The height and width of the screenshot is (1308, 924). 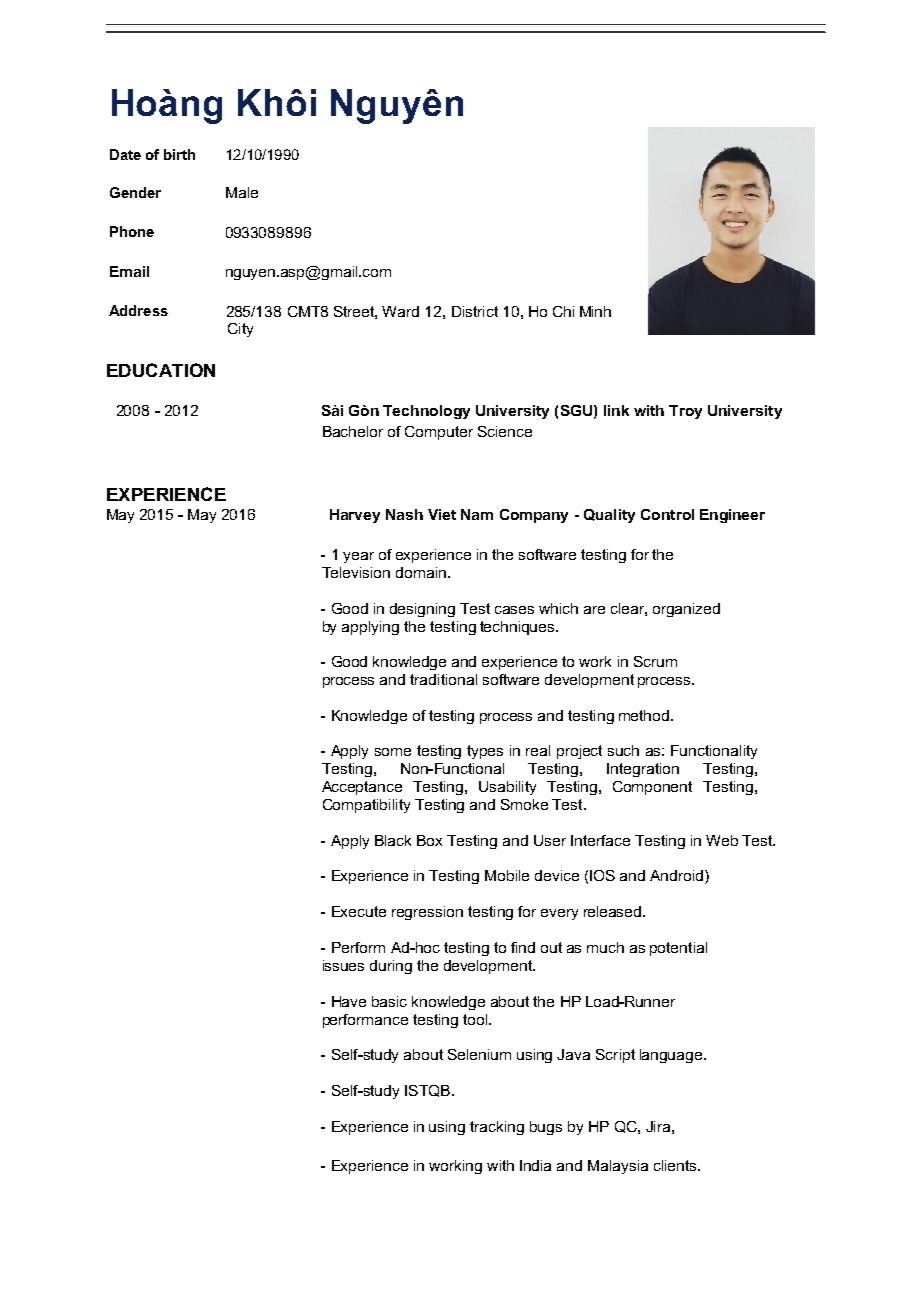 I want to click on birth, so click(x=179, y=154).
